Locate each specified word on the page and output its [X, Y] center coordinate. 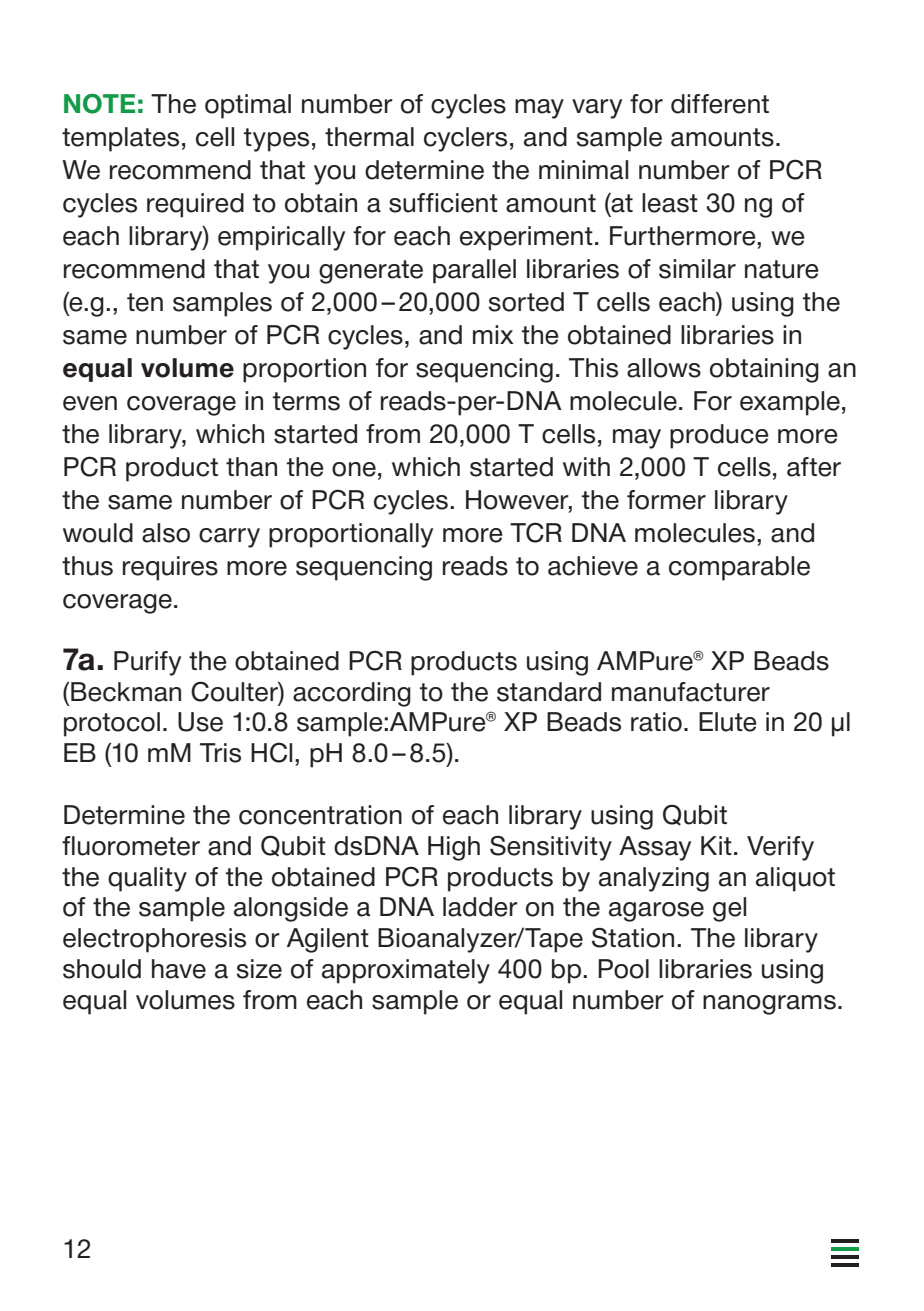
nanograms [769, 1005]
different [720, 104]
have [179, 969]
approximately [406, 971]
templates [120, 139]
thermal [369, 137]
